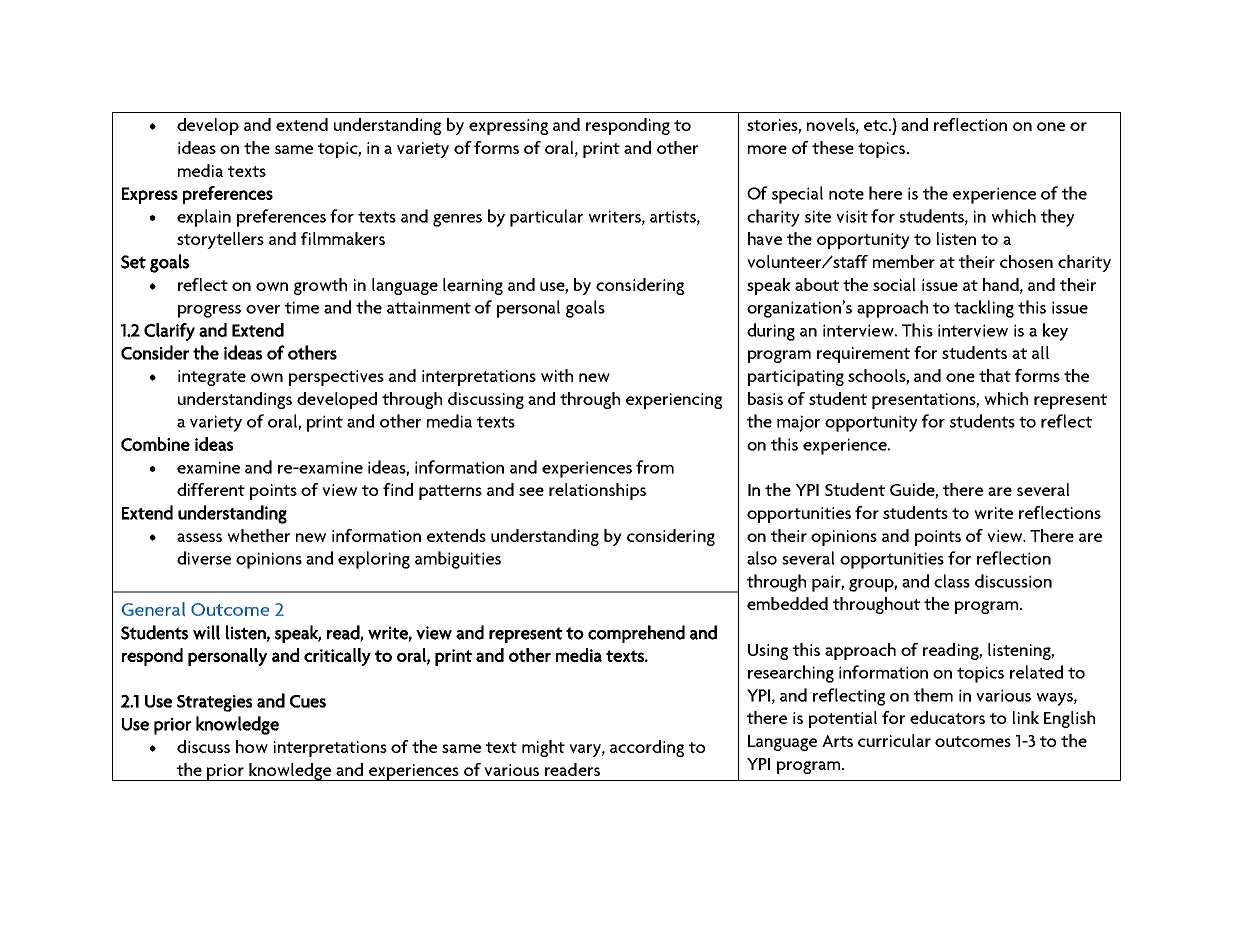  What do you see at coordinates (767, 149) in the image?
I see `more` at bounding box center [767, 149].
